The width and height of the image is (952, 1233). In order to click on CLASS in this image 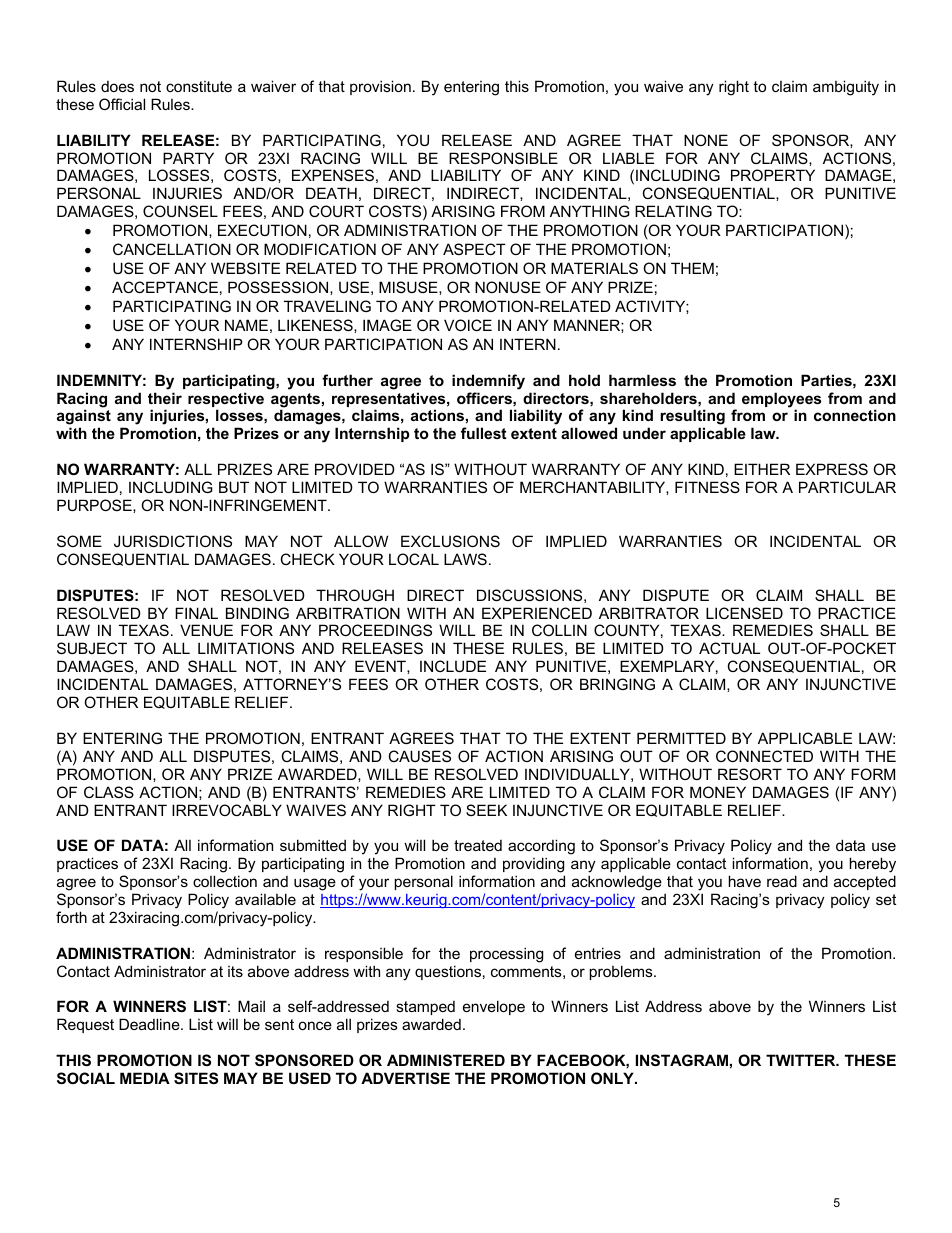, I will do `click(109, 792)`.
